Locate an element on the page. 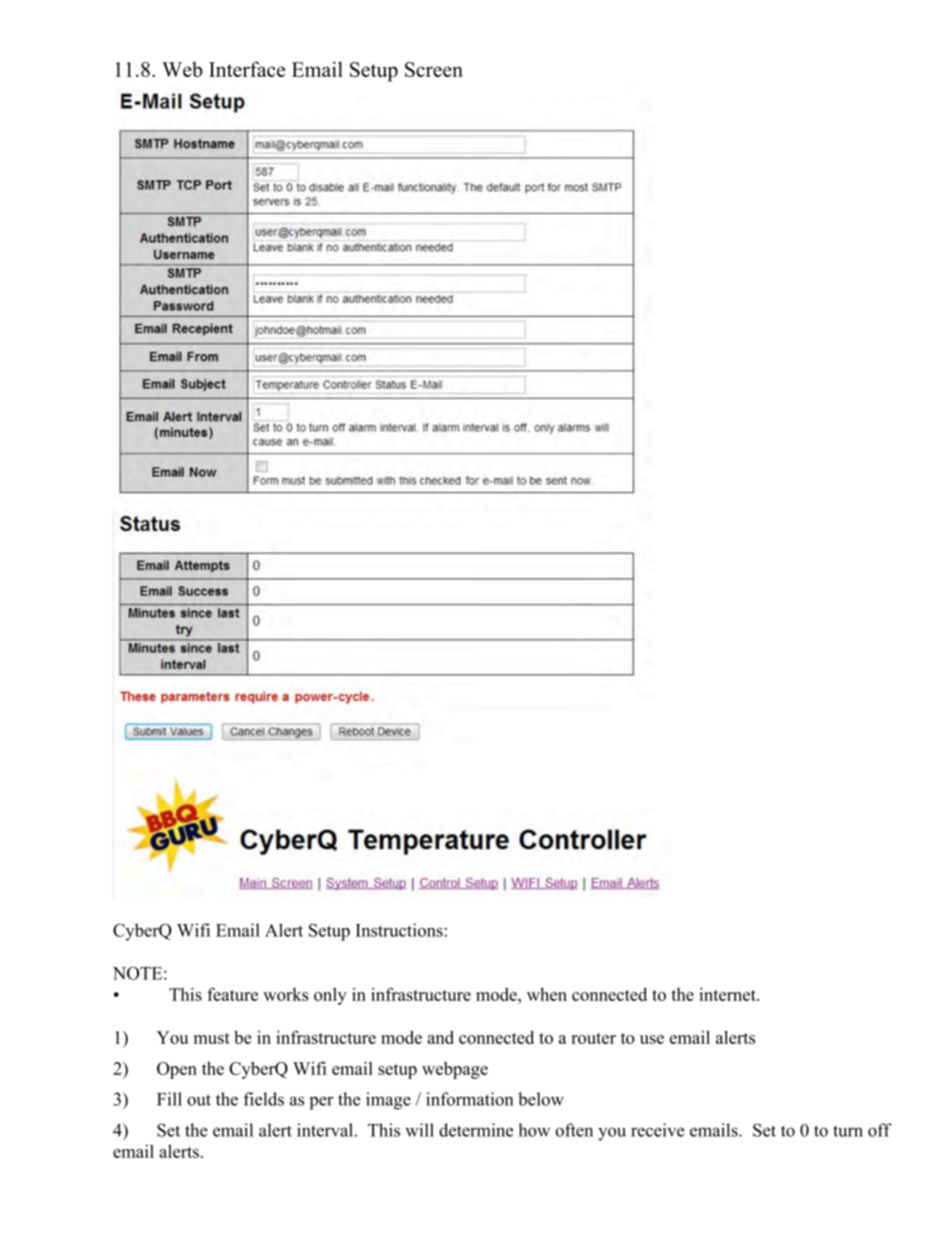 This page has width=952, height=1233. feature is located at coordinates (232, 994).
